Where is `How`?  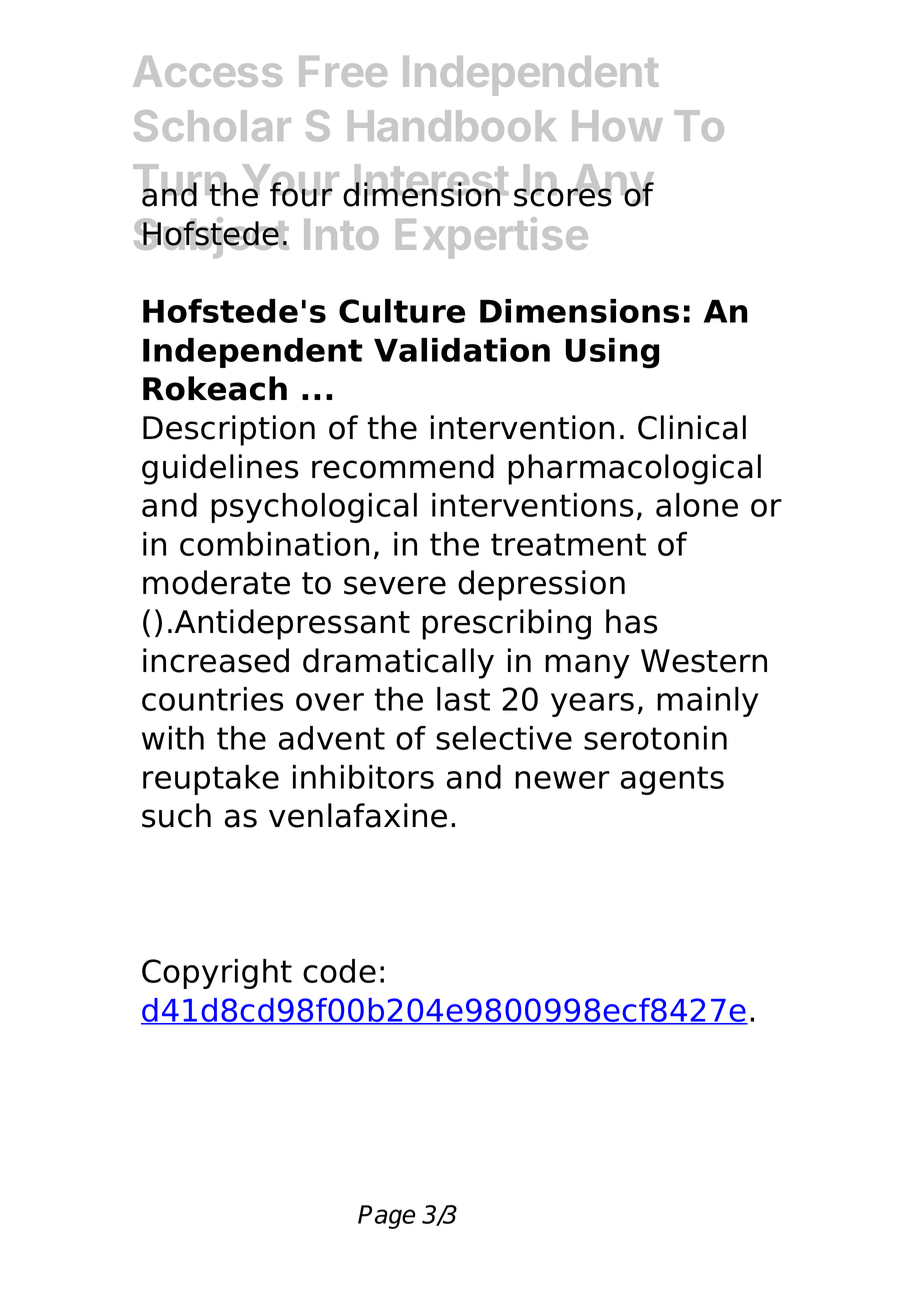 How is located at coordinates (617, 126).
